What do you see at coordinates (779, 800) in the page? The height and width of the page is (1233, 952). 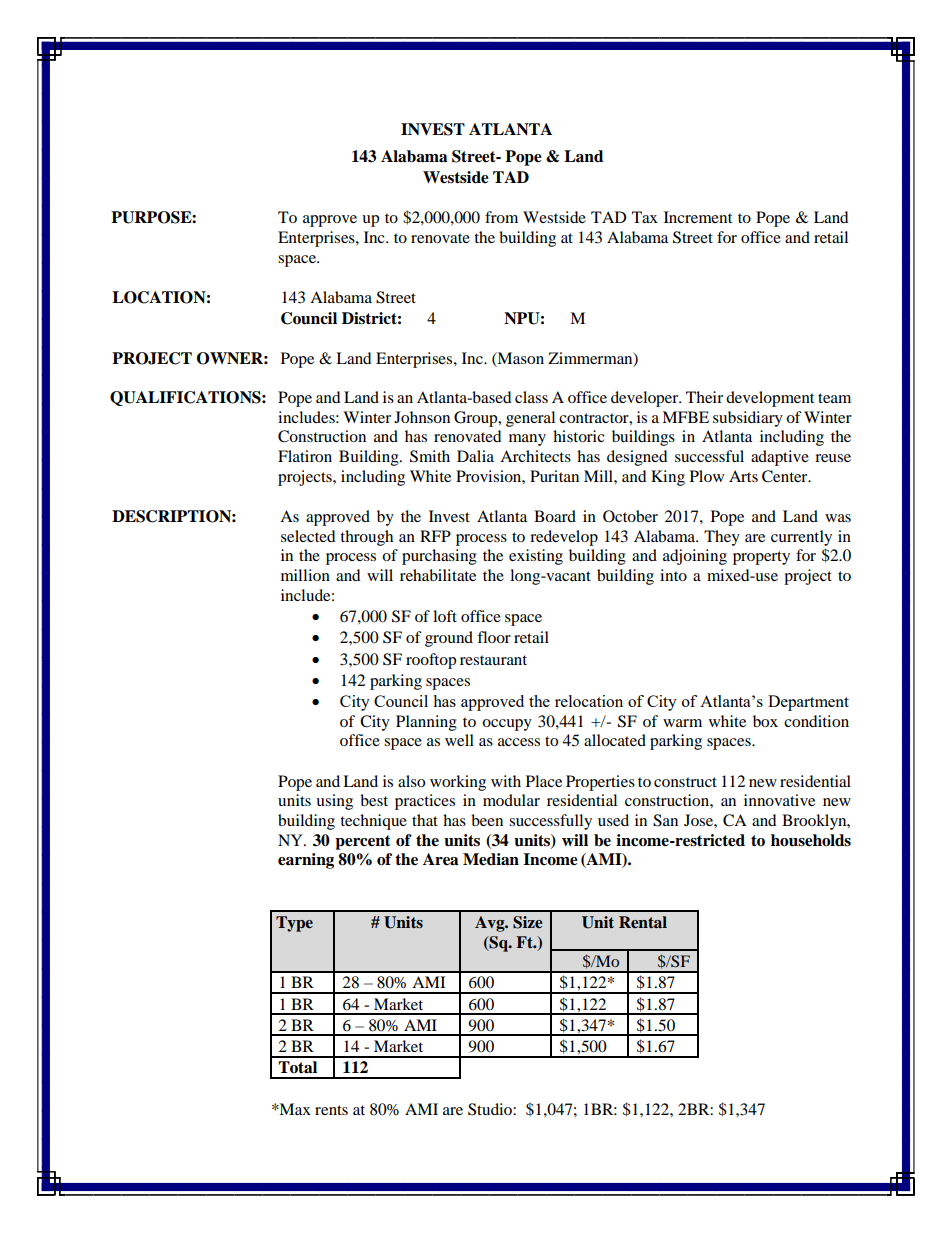 I see `innovative` at bounding box center [779, 800].
